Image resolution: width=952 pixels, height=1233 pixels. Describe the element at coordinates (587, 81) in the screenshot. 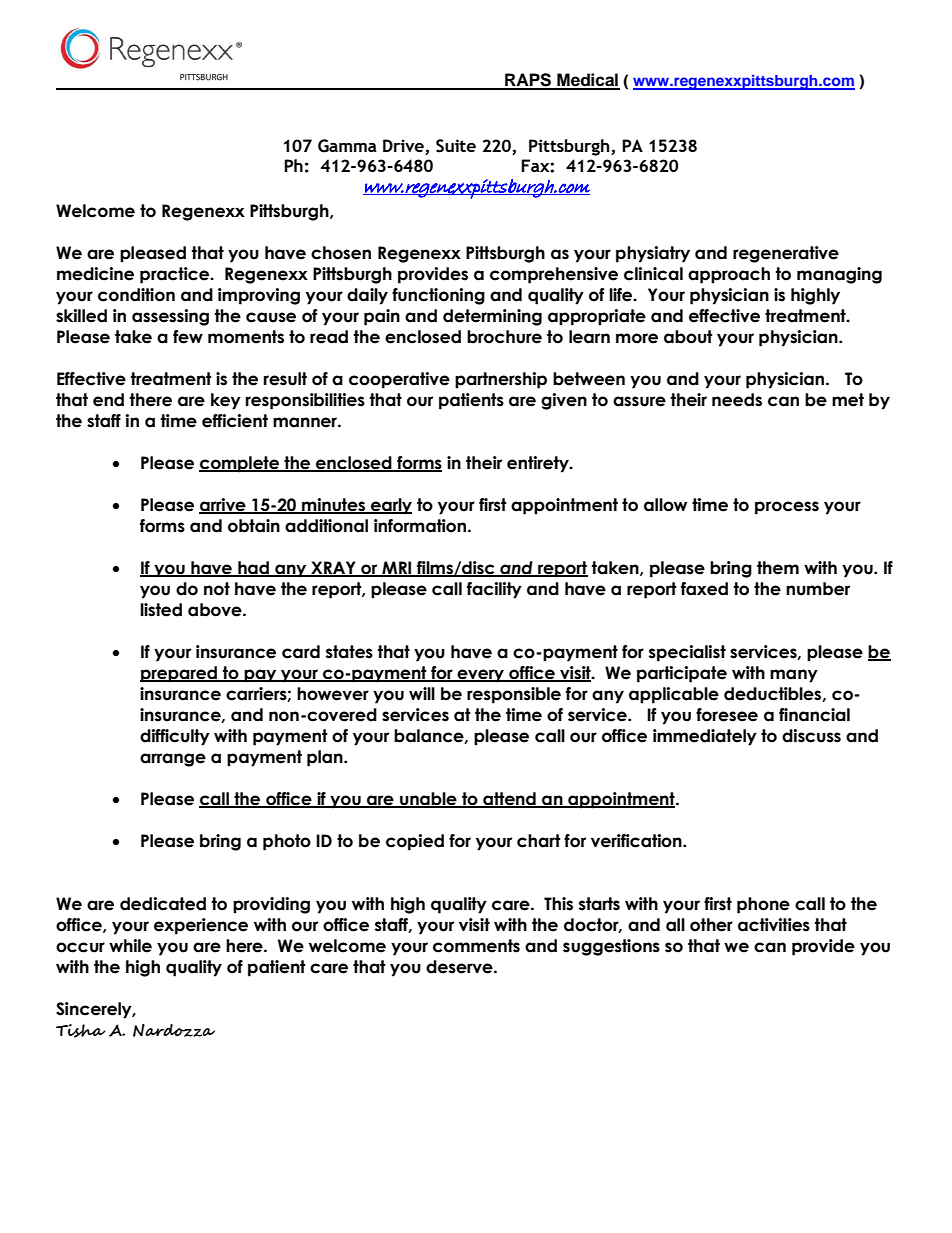

I see `Medical` at that location.
